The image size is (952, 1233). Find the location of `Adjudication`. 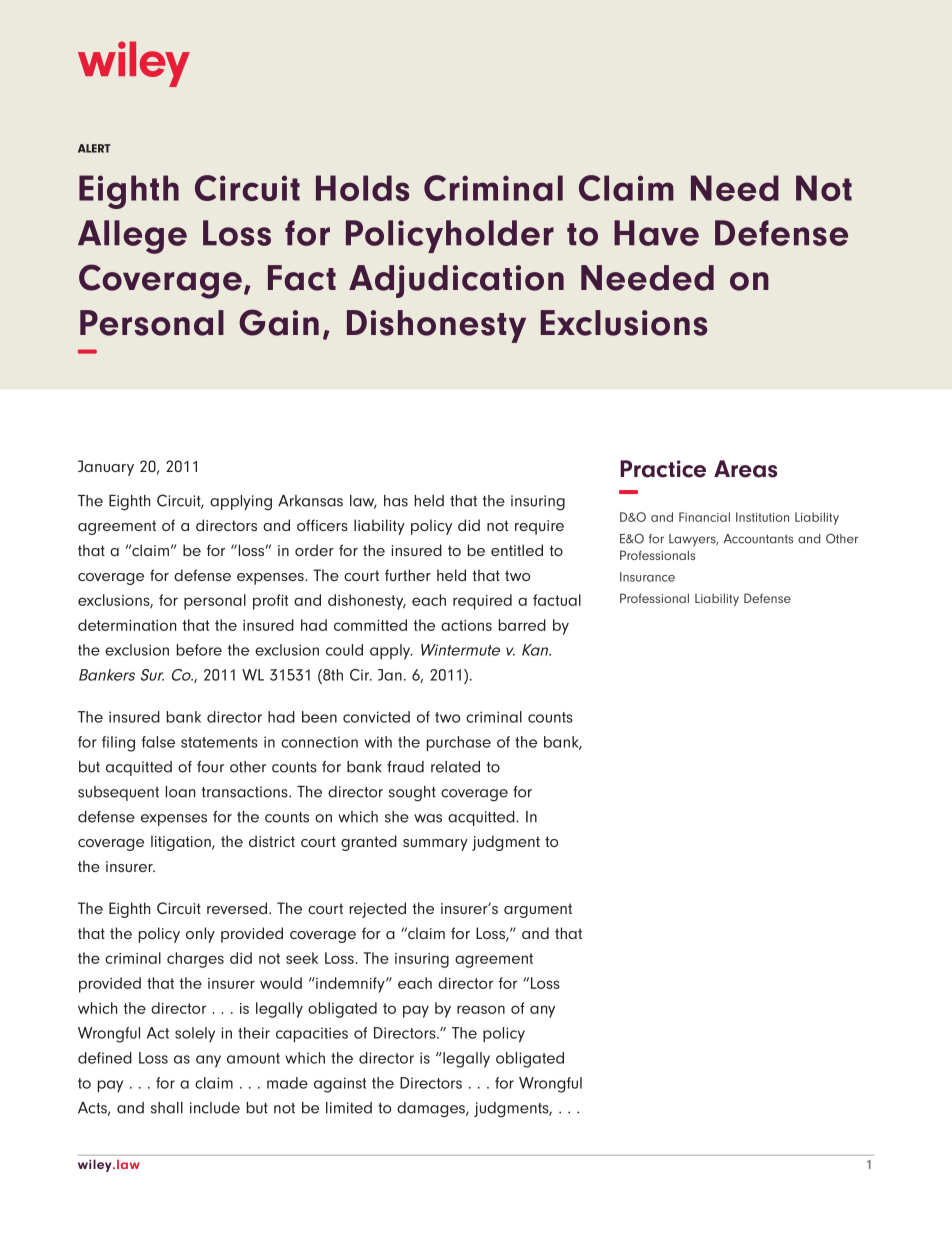

Adjudication is located at coordinates (456, 281).
